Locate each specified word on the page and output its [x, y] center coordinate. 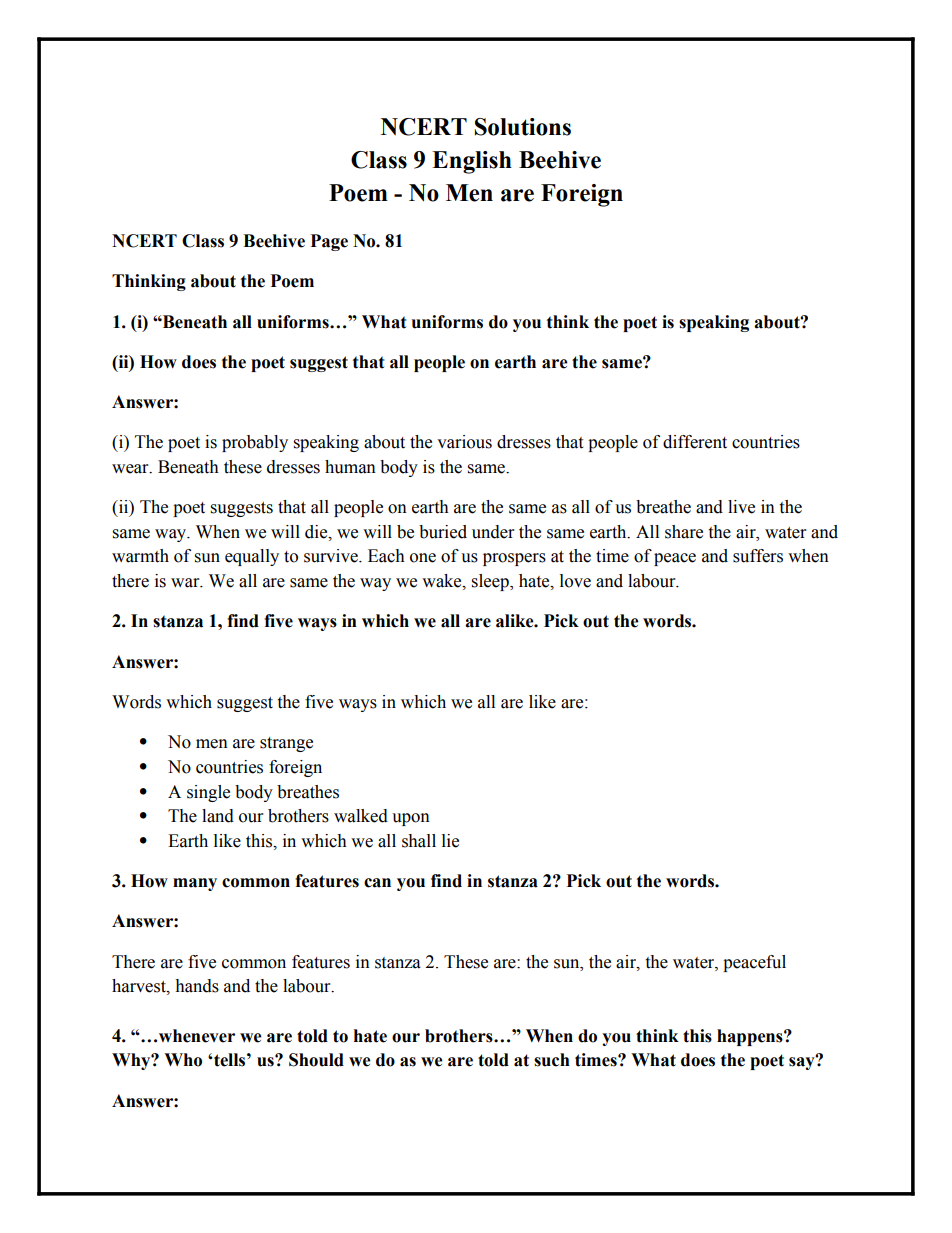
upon [411, 819]
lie [450, 841]
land [218, 816]
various [464, 442]
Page [329, 242]
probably [255, 443]
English [472, 162]
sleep [491, 582]
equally [252, 557]
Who [183, 1060]
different [695, 442]
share [684, 532]
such [552, 1060]
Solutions [523, 127]
